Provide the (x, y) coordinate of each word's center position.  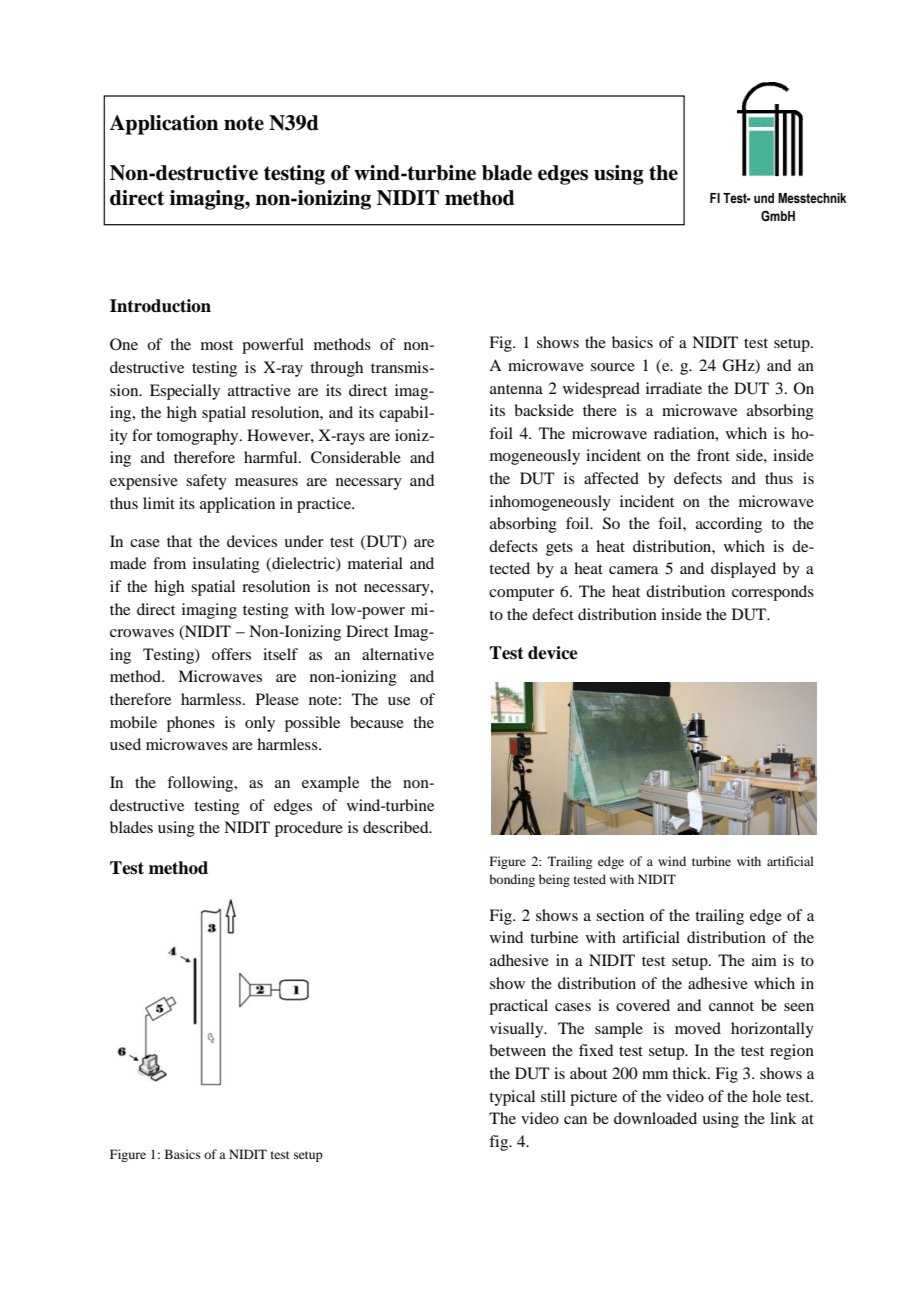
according (729, 525)
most (217, 345)
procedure (309, 829)
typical (512, 1098)
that (179, 541)
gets (559, 549)
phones (191, 724)
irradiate (674, 388)
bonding (512, 880)
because (377, 722)
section (620, 915)
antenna (516, 389)
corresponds (773, 593)
